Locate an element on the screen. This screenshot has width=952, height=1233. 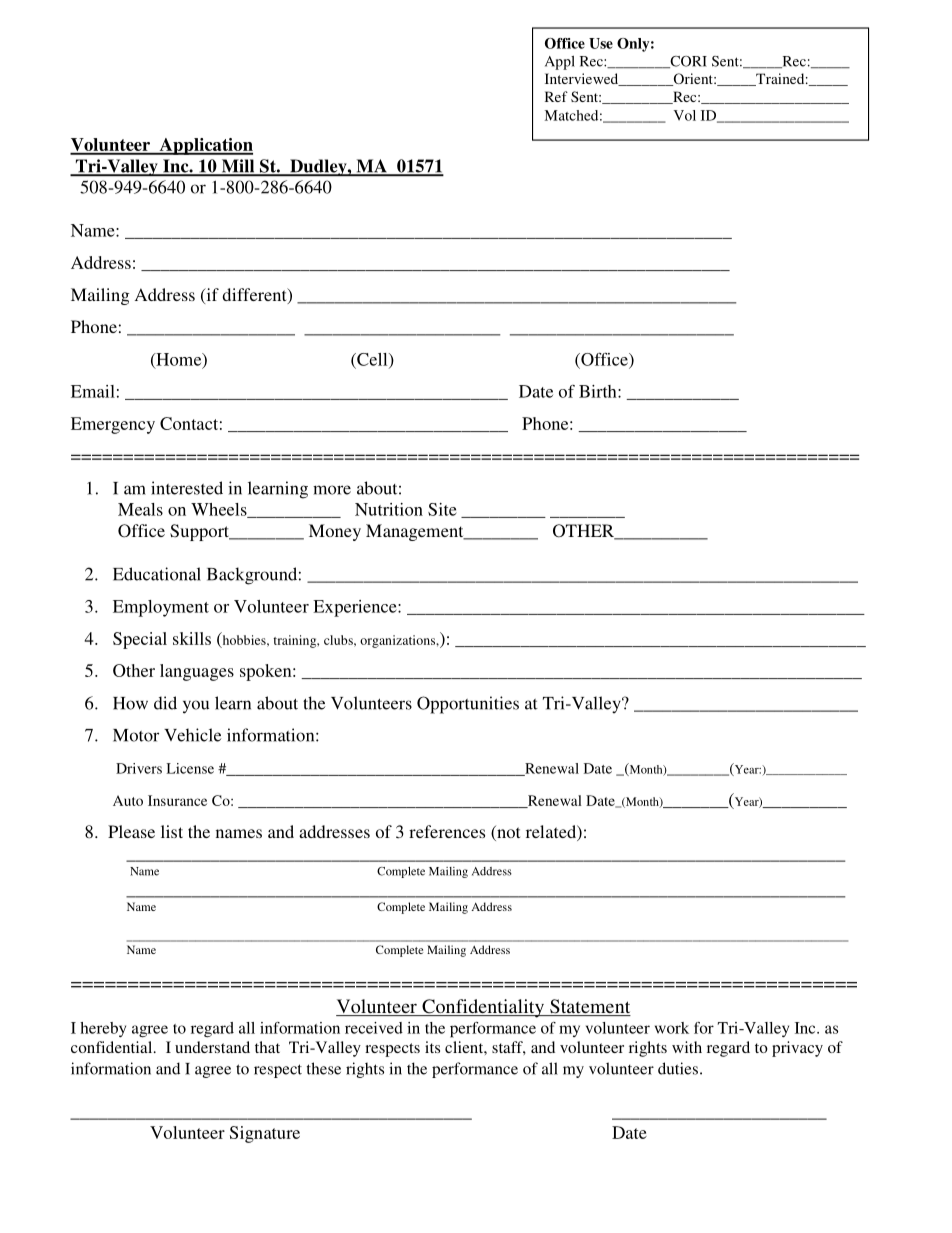
understand is located at coordinates (212, 1047).
